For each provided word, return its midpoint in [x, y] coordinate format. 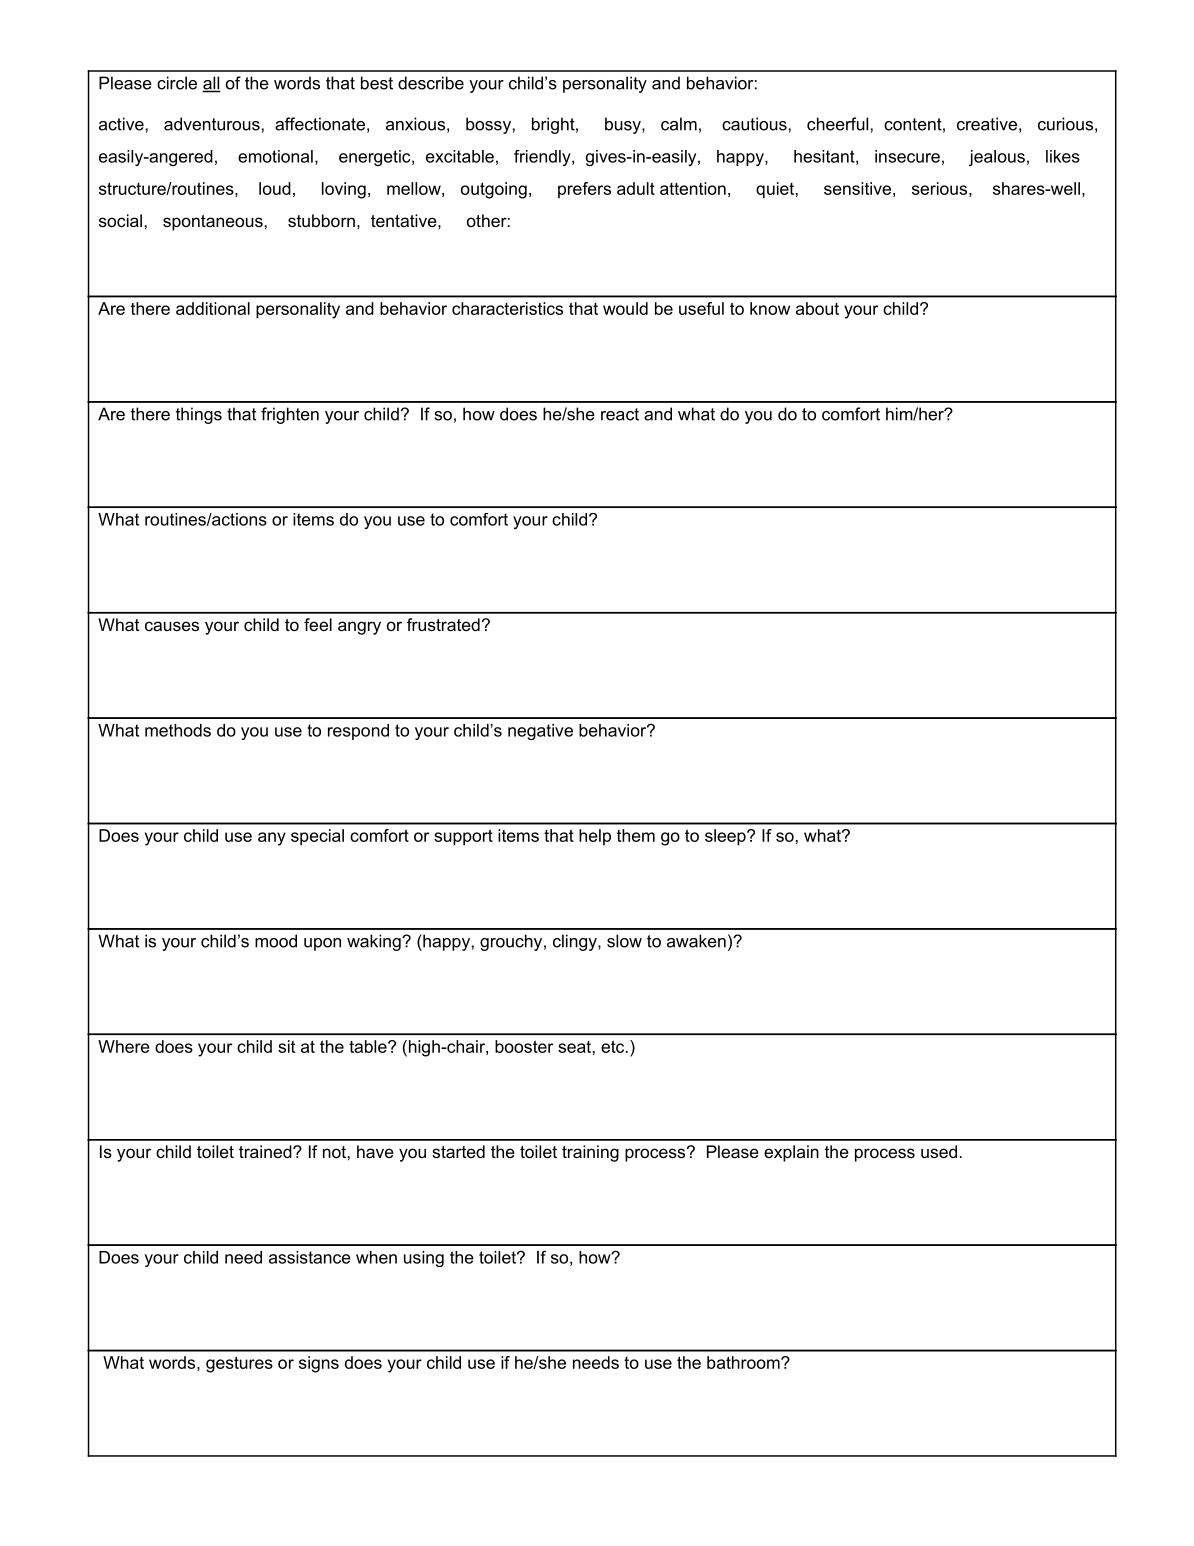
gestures [239, 1364]
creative [987, 124]
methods [178, 730]
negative [540, 732]
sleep [726, 837]
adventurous [212, 124]
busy [624, 125]
